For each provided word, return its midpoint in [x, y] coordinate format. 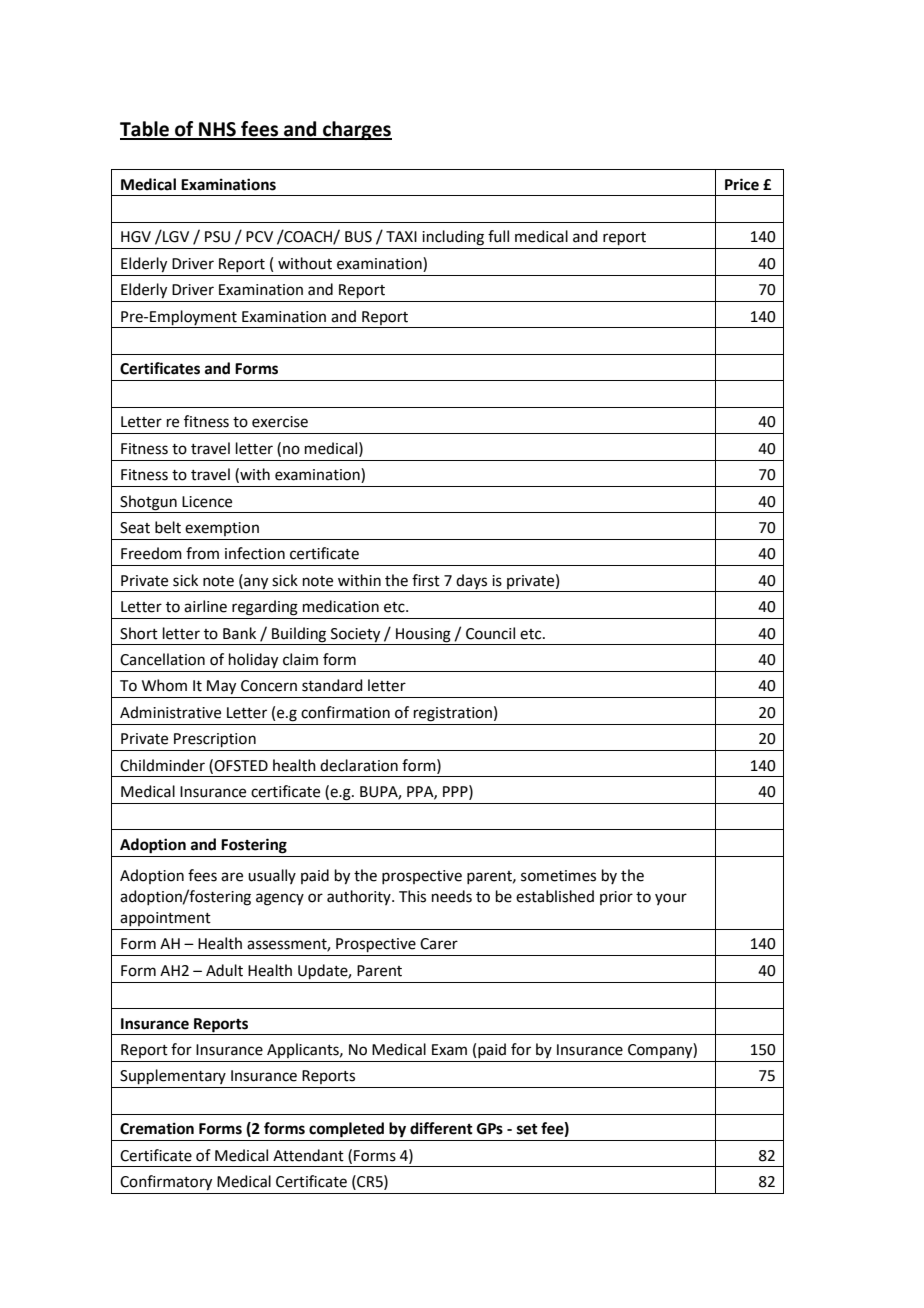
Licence [207, 502]
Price [742, 184]
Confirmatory [166, 1183]
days [471, 581]
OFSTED [241, 766]
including [453, 238]
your [671, 899]
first [426, 580]
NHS [217, 130]
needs [452, 896]
